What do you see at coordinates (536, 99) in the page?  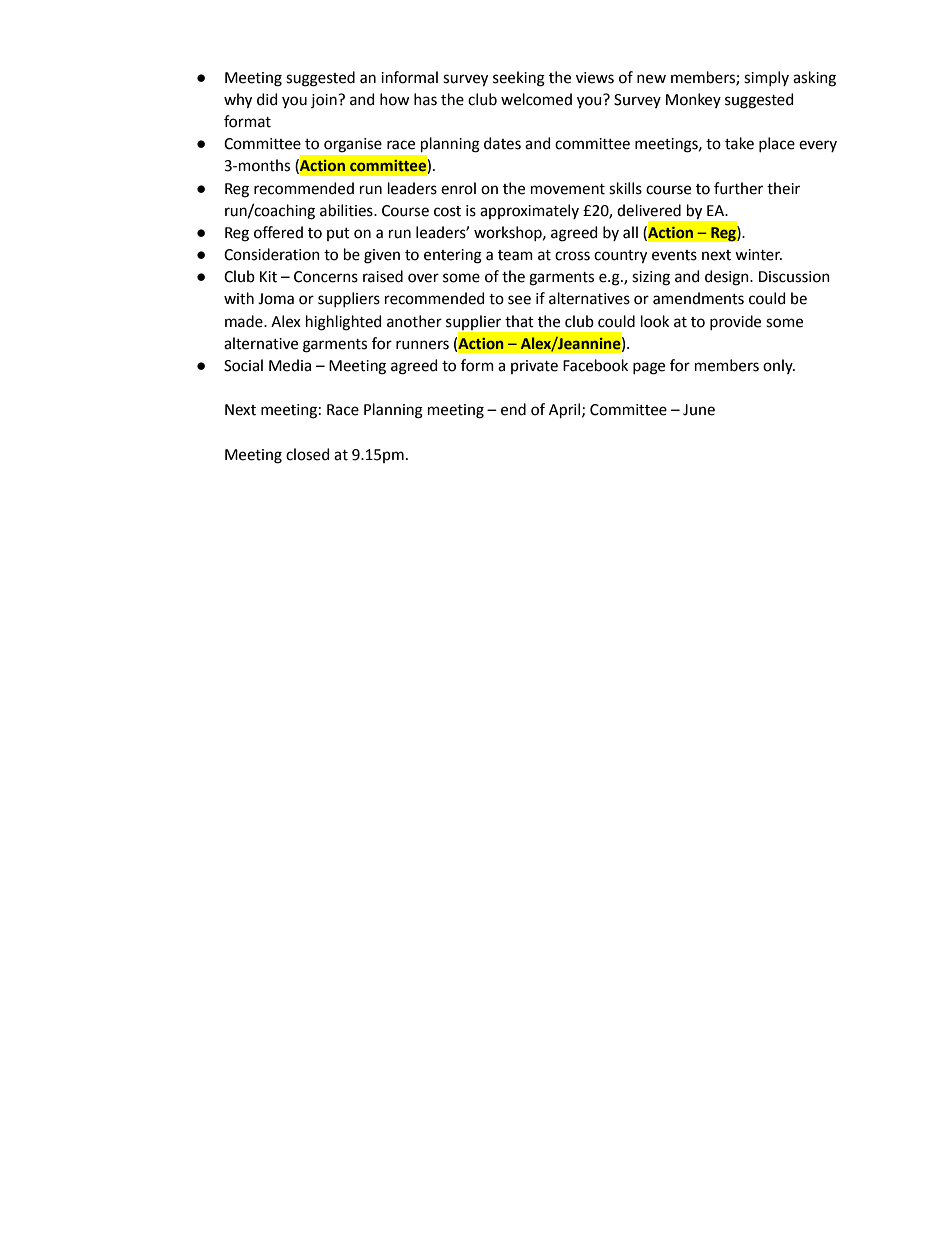 I see `welcomed` at bounding box center [536, 99].
